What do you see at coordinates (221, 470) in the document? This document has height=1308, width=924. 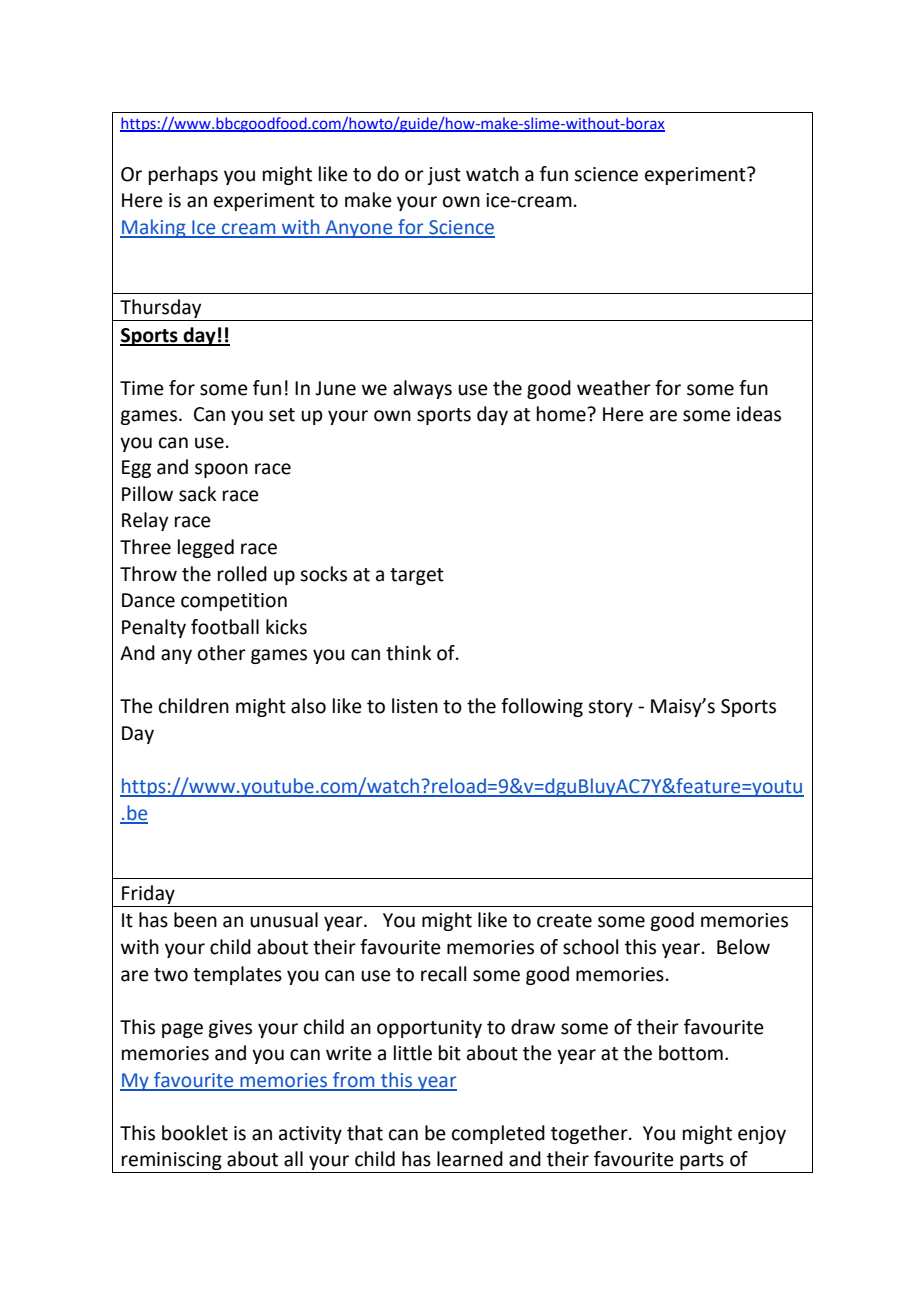 I see `spoon` at bounding box center [221, 470].
